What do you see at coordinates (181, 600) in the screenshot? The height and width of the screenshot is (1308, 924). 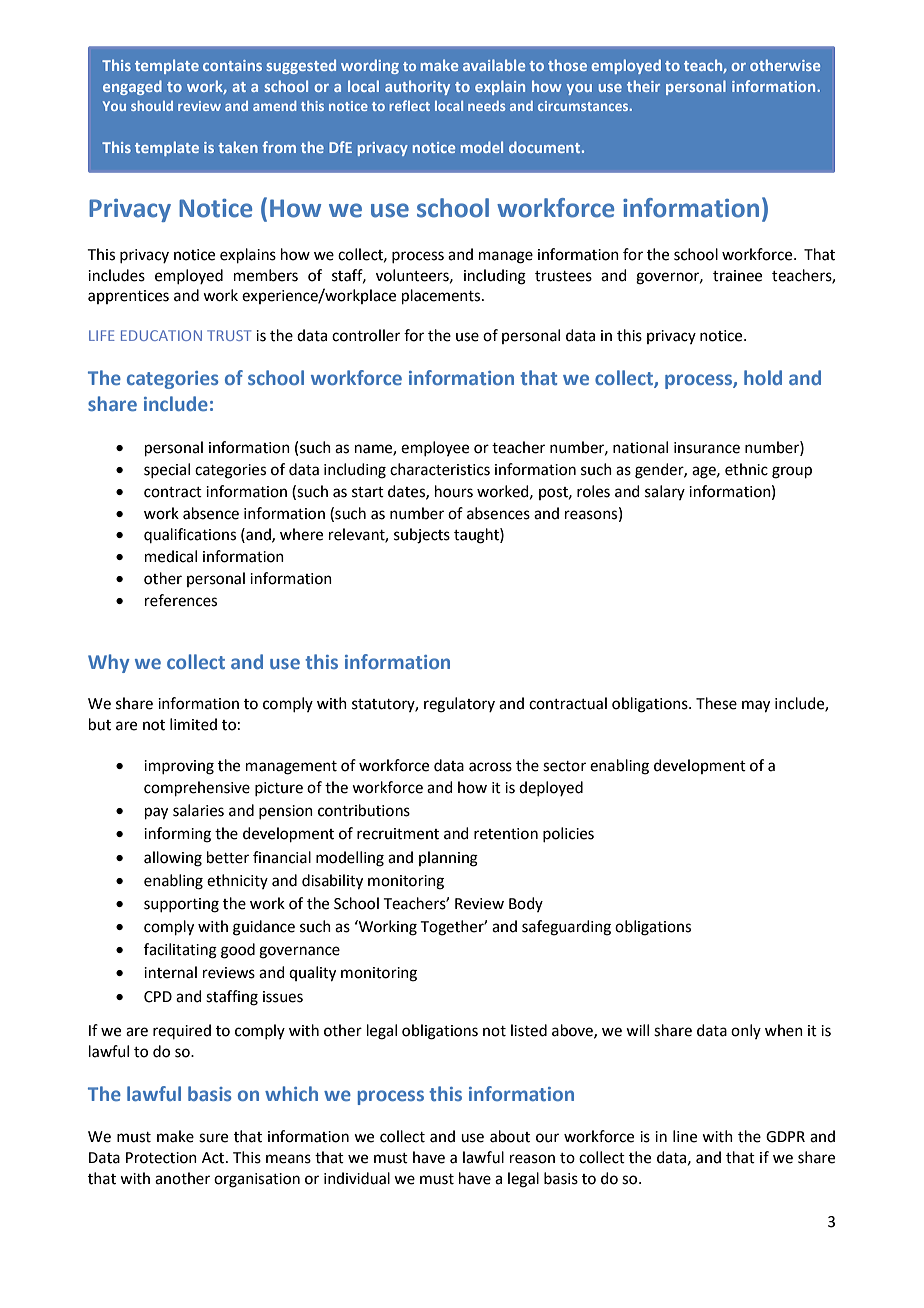 I see `references` at bounding box center [181, 600].
